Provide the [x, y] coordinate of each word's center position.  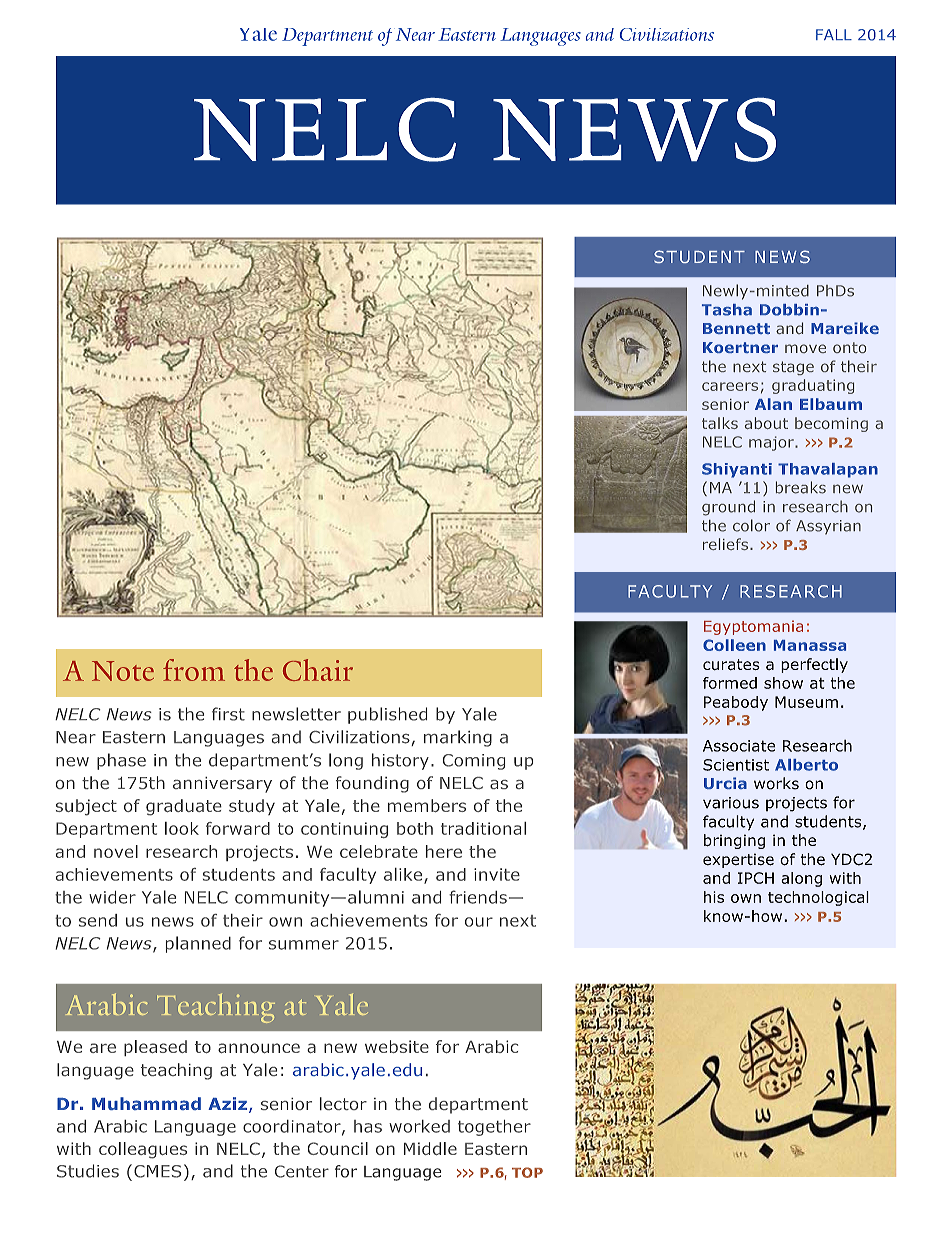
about [766, 423]
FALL [834, 34]
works [776, 783]
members [427, 805]
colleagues [143, 1150]
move [805, 348]
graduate [184, 807]
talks [720, 423]
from [194, 670]
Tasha [727, 310]
